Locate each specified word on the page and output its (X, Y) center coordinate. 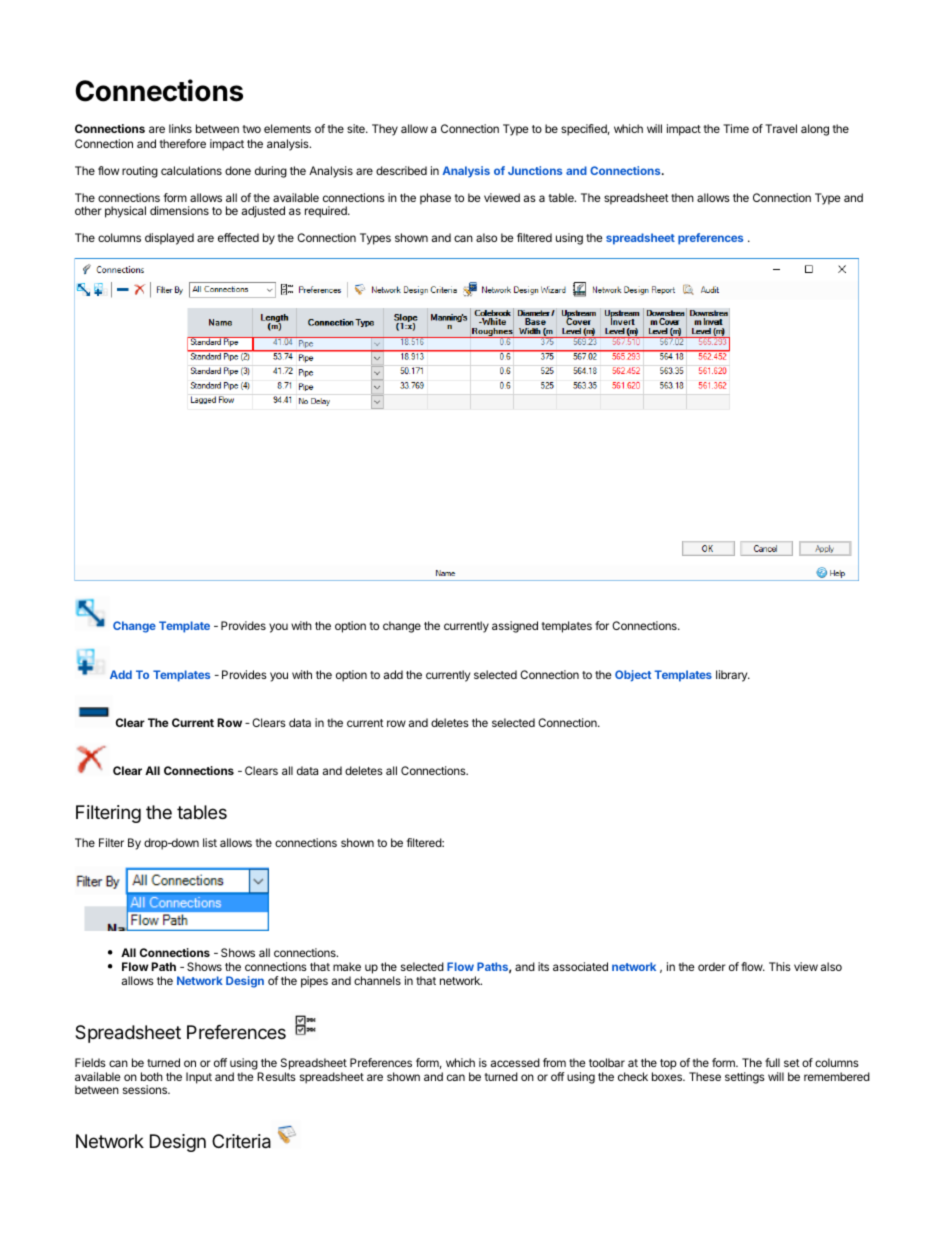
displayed (169, 239)
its (543, 966)
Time (736, 128)
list (210, 842)
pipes (314, 982)
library (733, 676)
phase (435, 199)
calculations (191, 170)
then (682, 197)
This (780, 966)
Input (199, 1078)
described (401, 170)
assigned (515, 627)
